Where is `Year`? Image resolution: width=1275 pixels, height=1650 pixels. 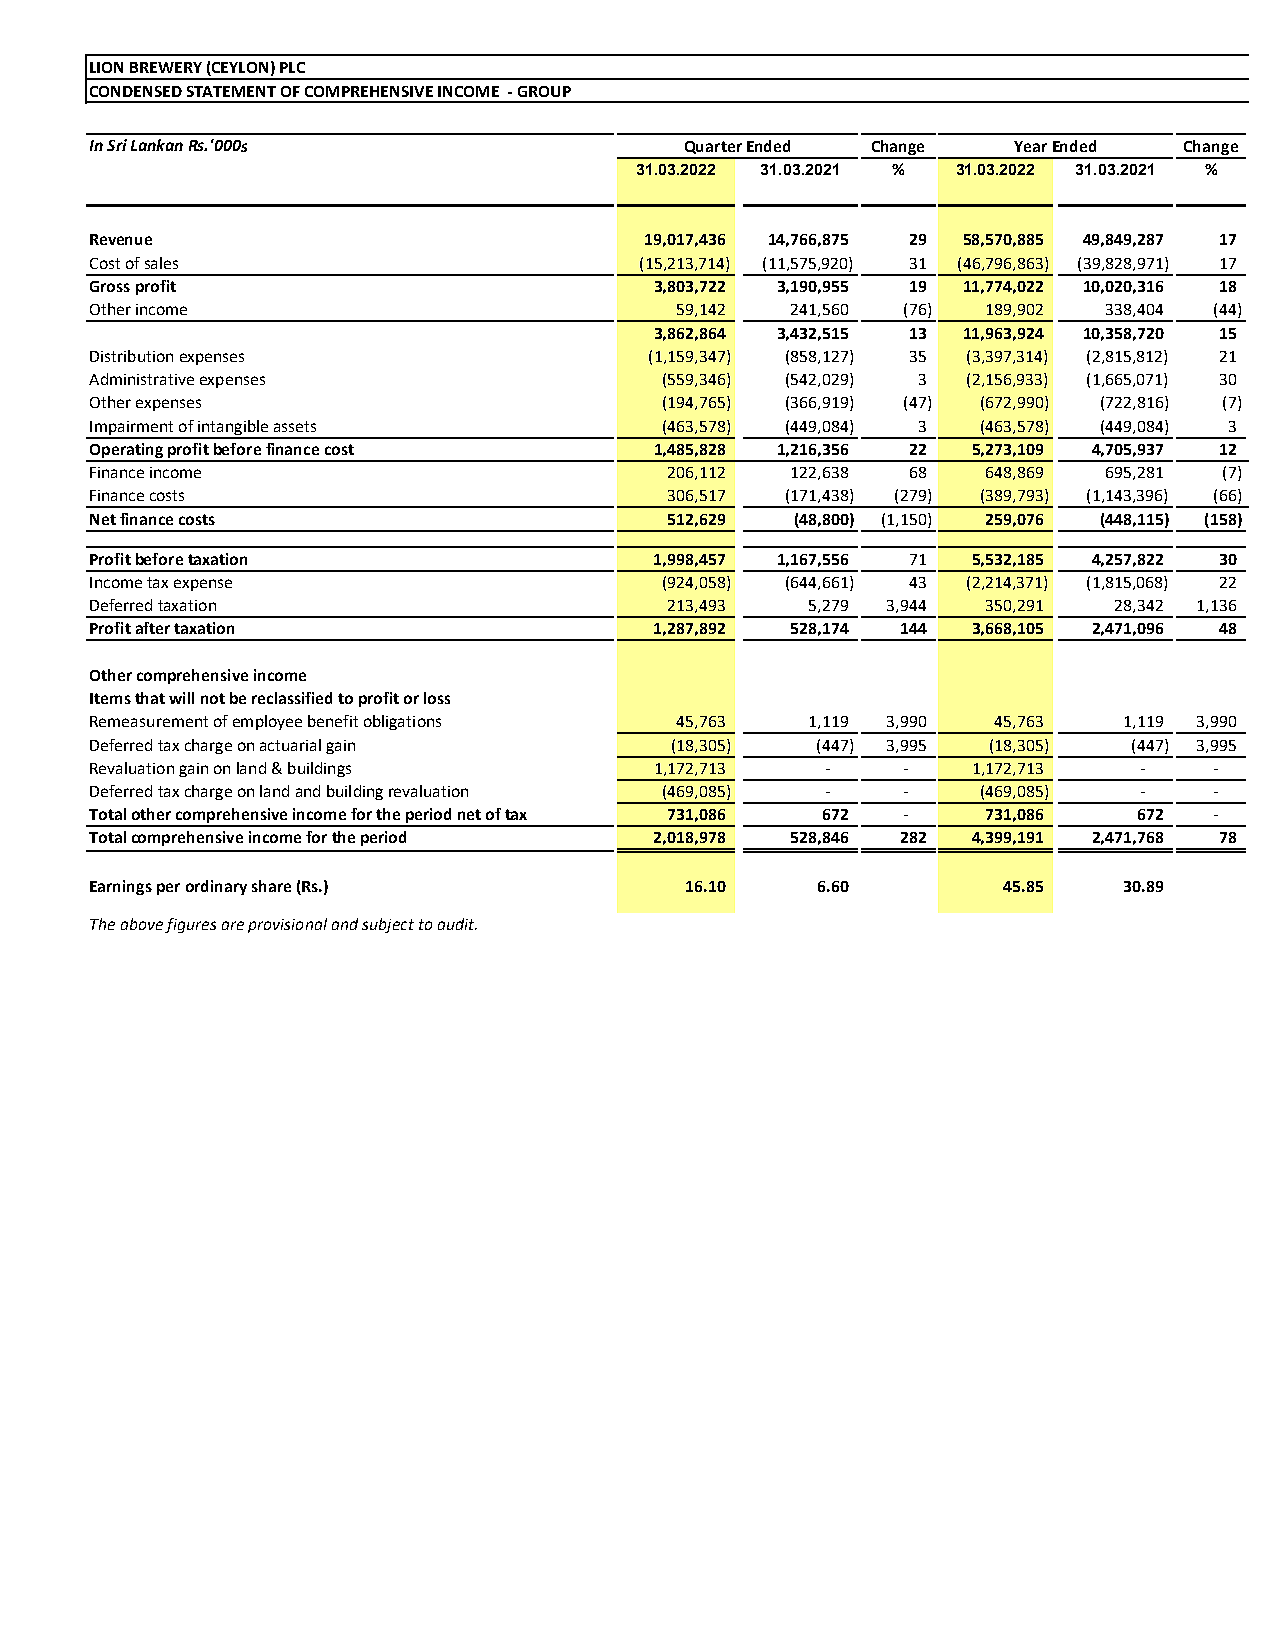 Year is located at coordinates (1030, 146).
